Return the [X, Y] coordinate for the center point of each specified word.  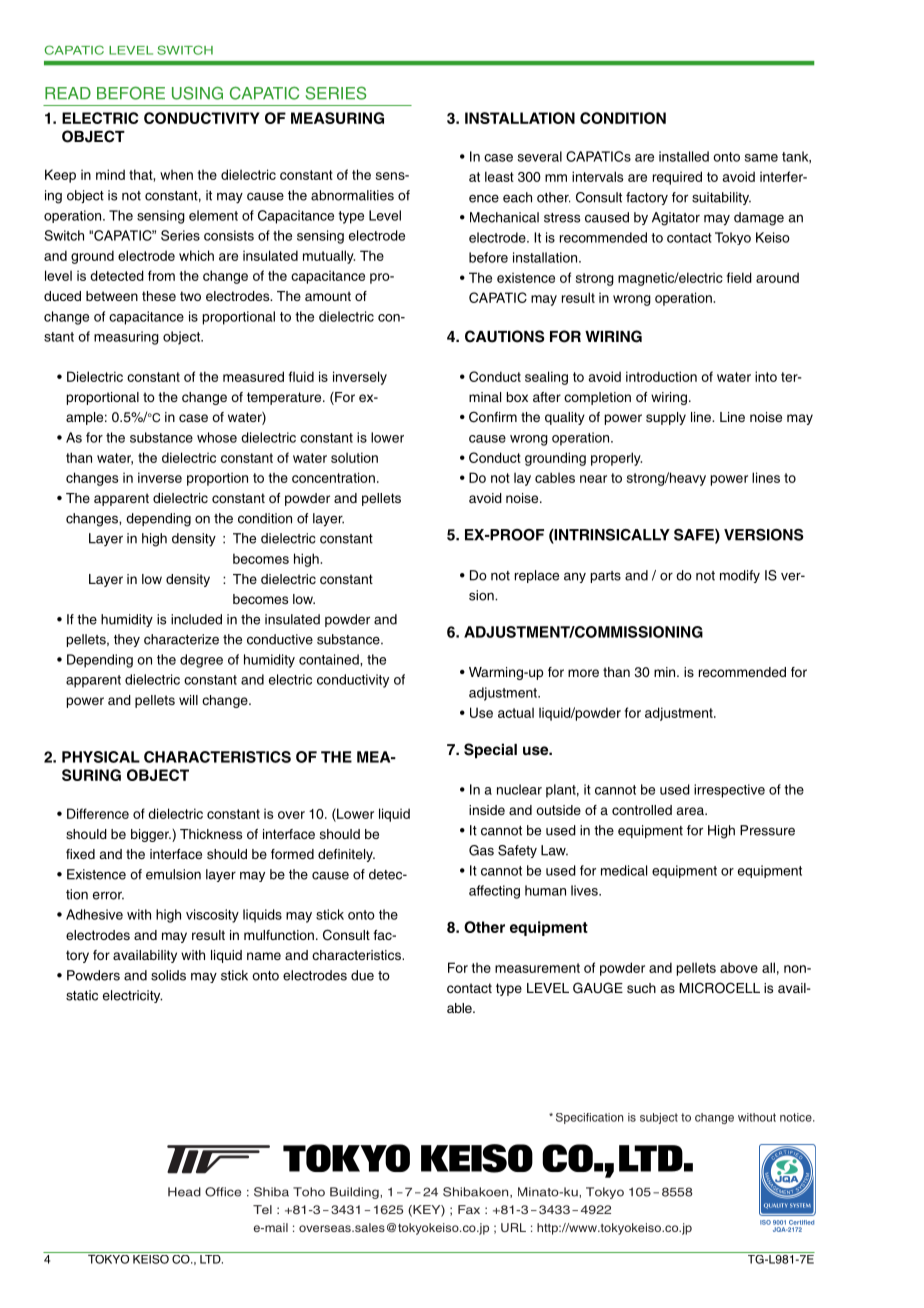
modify [740, 576]
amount [328, 296]
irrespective [729, 791]
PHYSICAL [101, 757]
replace [537, 576]
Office [223, 1192]
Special [490, 751]
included [196, 619]
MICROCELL [719, 988]
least [499, 176]
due [362, 975]
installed [684, 156]
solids [168, 975]
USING [197, 93]
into [766, 376]
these [159, 296]
